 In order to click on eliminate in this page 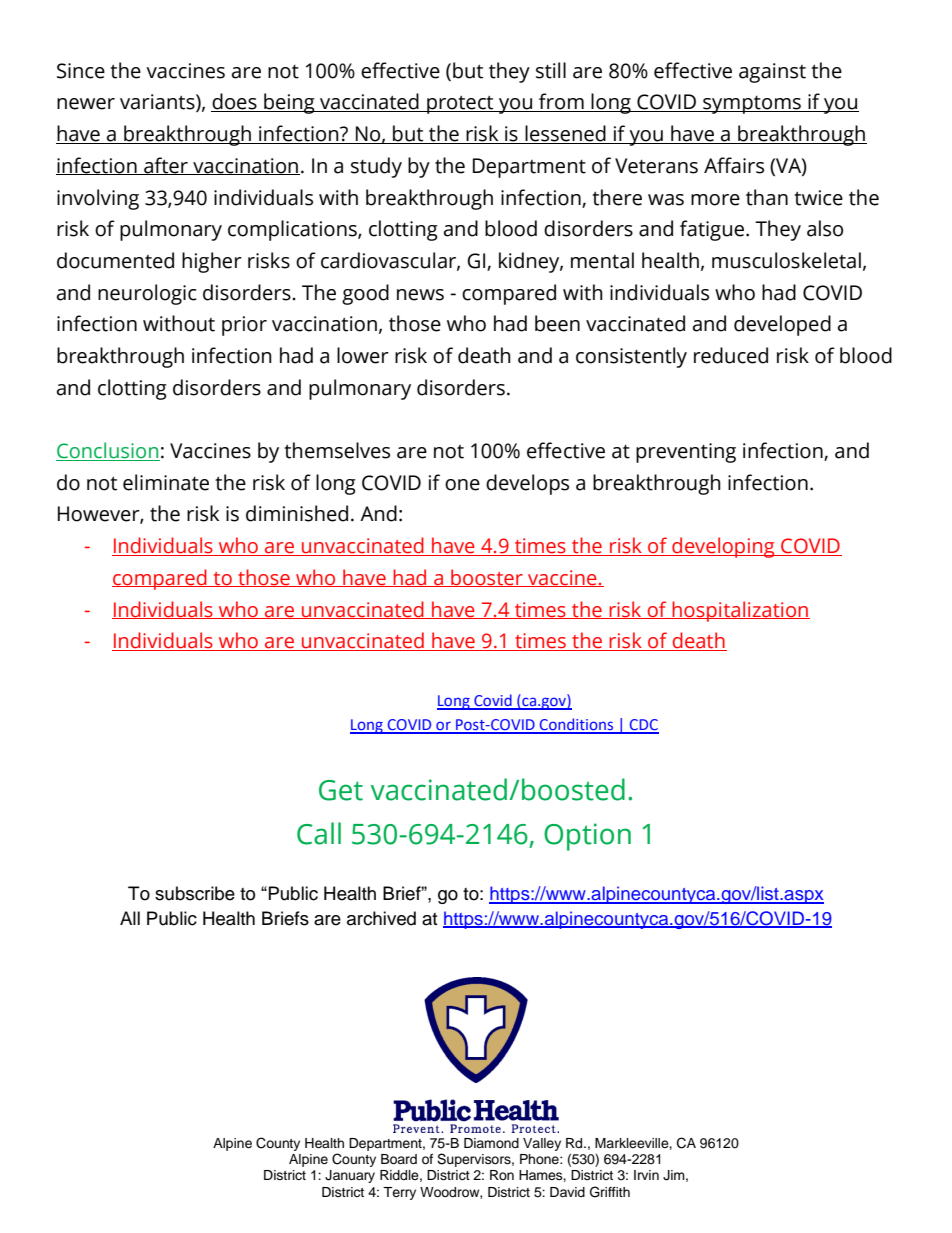, I will do `click(166, 482)`.
